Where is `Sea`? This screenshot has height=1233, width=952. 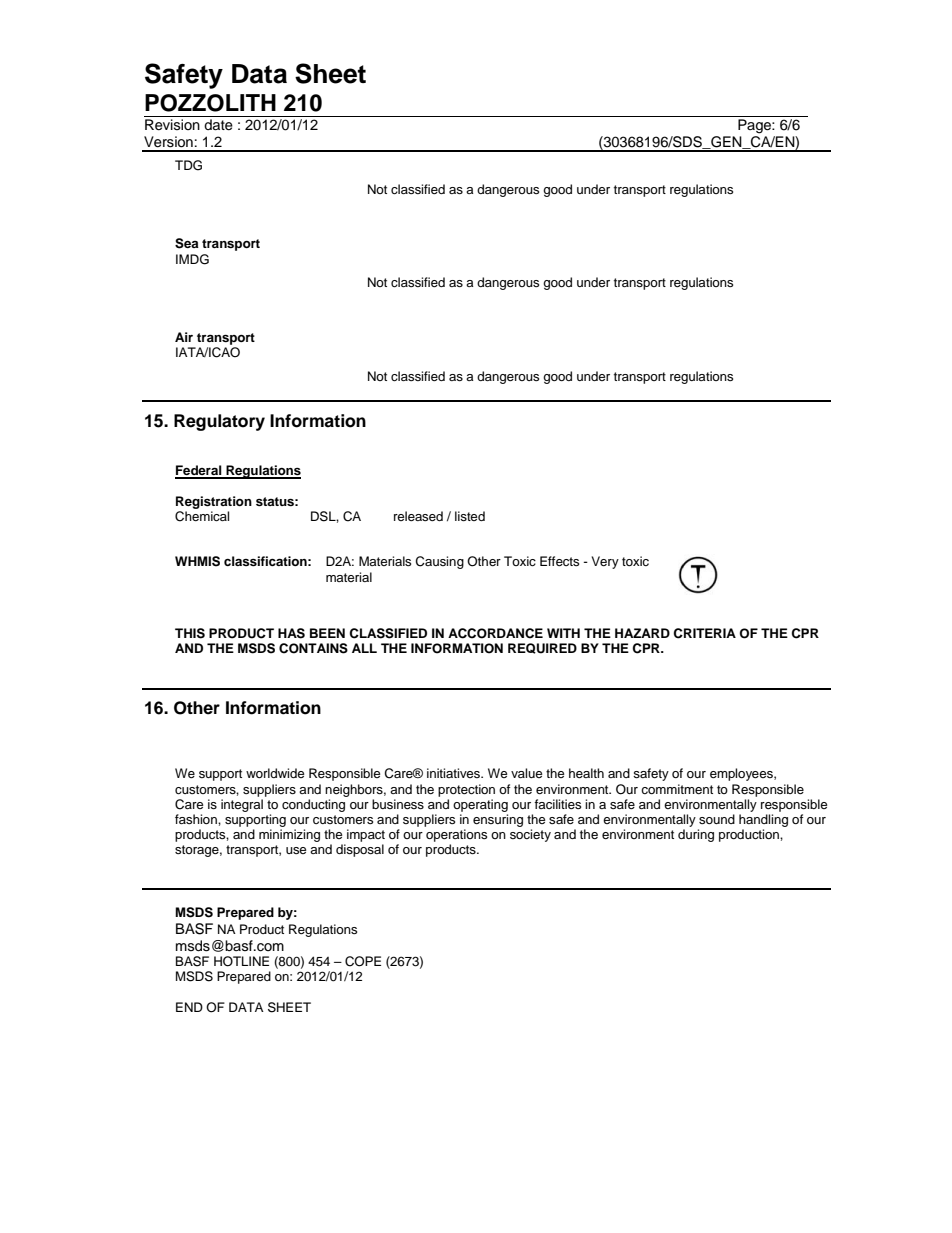 Sea is located at coordinates (187, 243).
